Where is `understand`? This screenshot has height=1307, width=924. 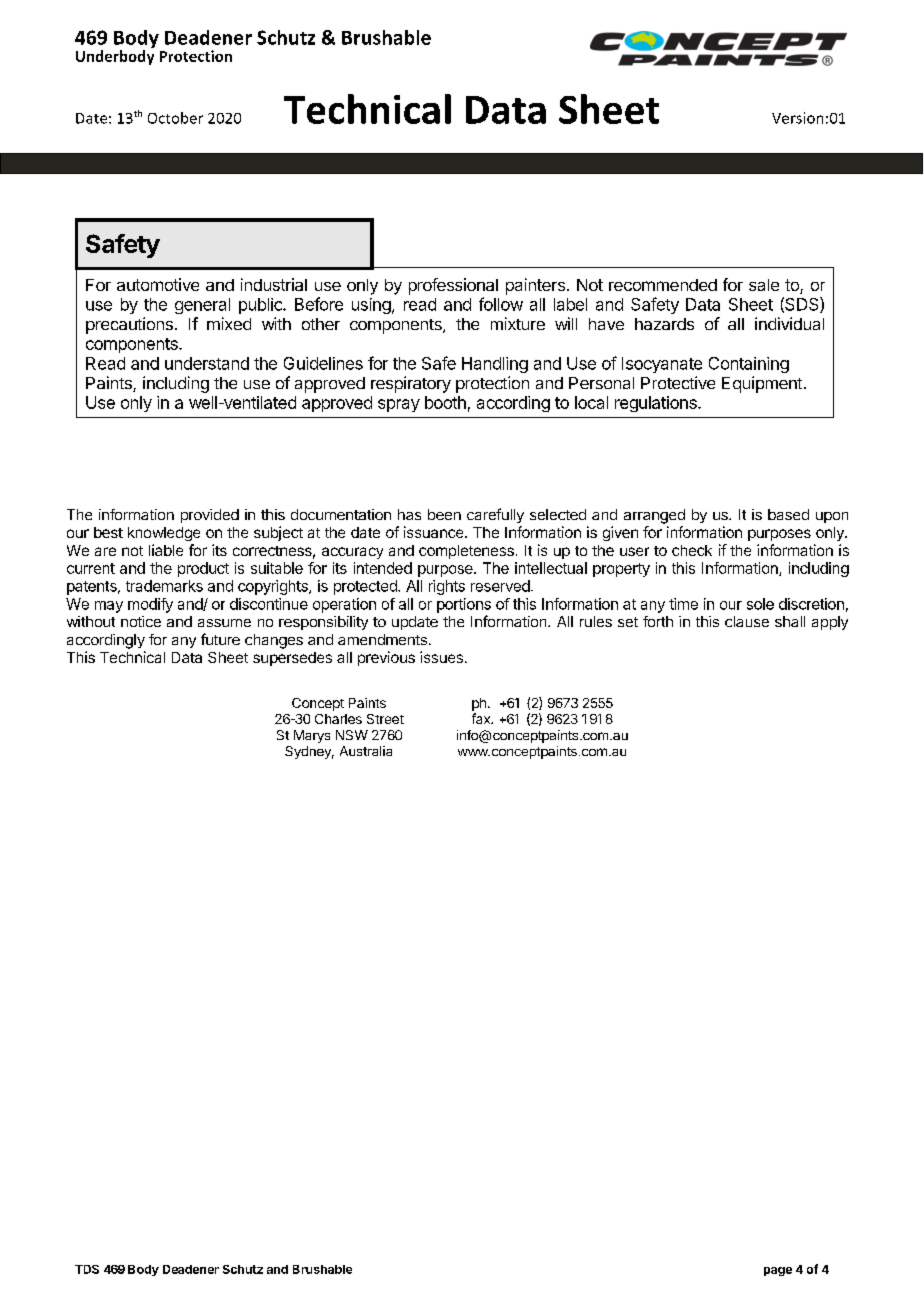
understand is located at coordinates (207, 363).
